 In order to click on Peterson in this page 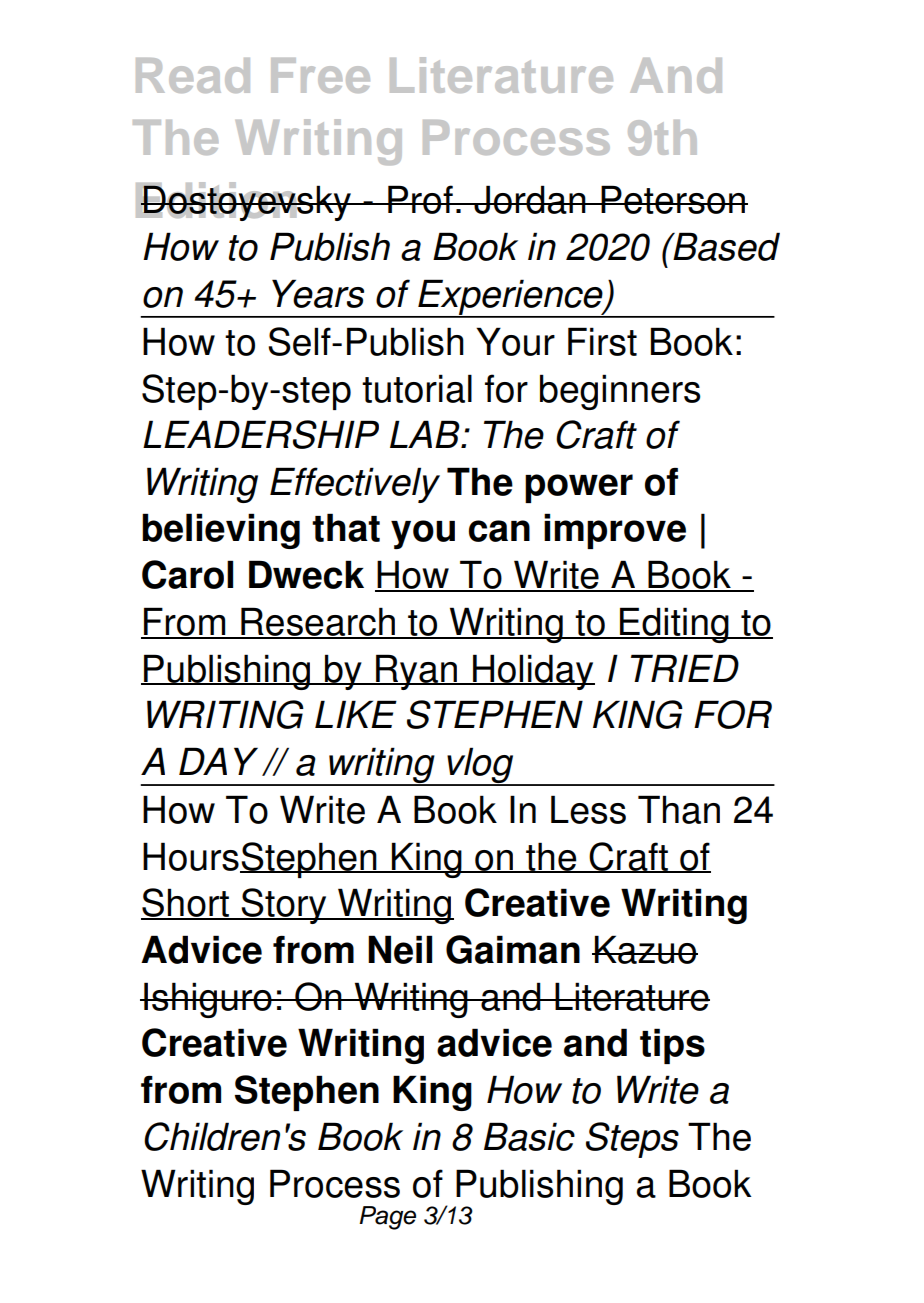, I will do `click(673, 199)`.
